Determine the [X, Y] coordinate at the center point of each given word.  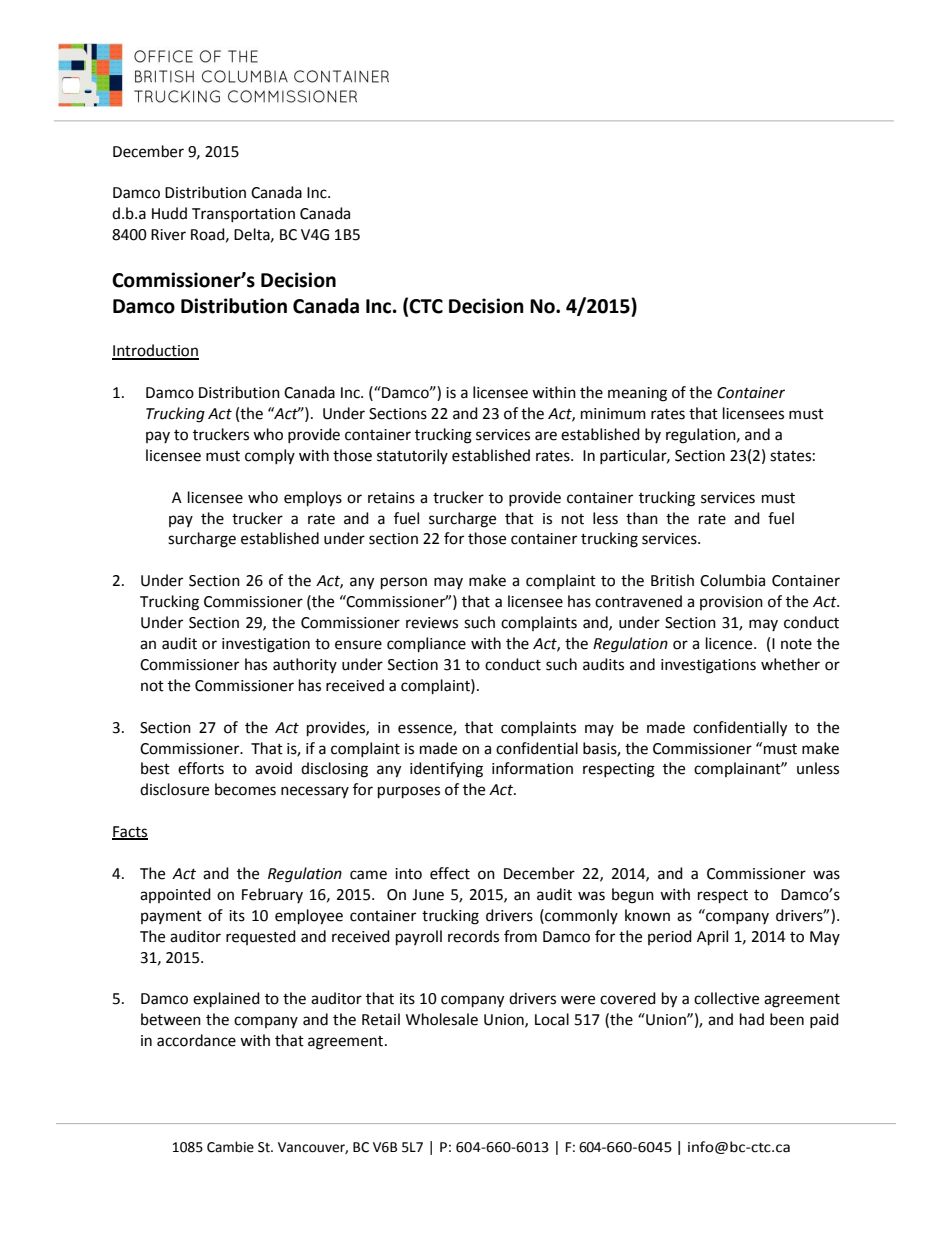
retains [391, 498]
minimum [613, 414]
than [642, 518]
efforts [201, 768]
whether [790, 664]
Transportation [243, 215]
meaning [637, 394]
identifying [446, 770]
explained [226, 1000]
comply [270, 456]
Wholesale [442, 1019]
